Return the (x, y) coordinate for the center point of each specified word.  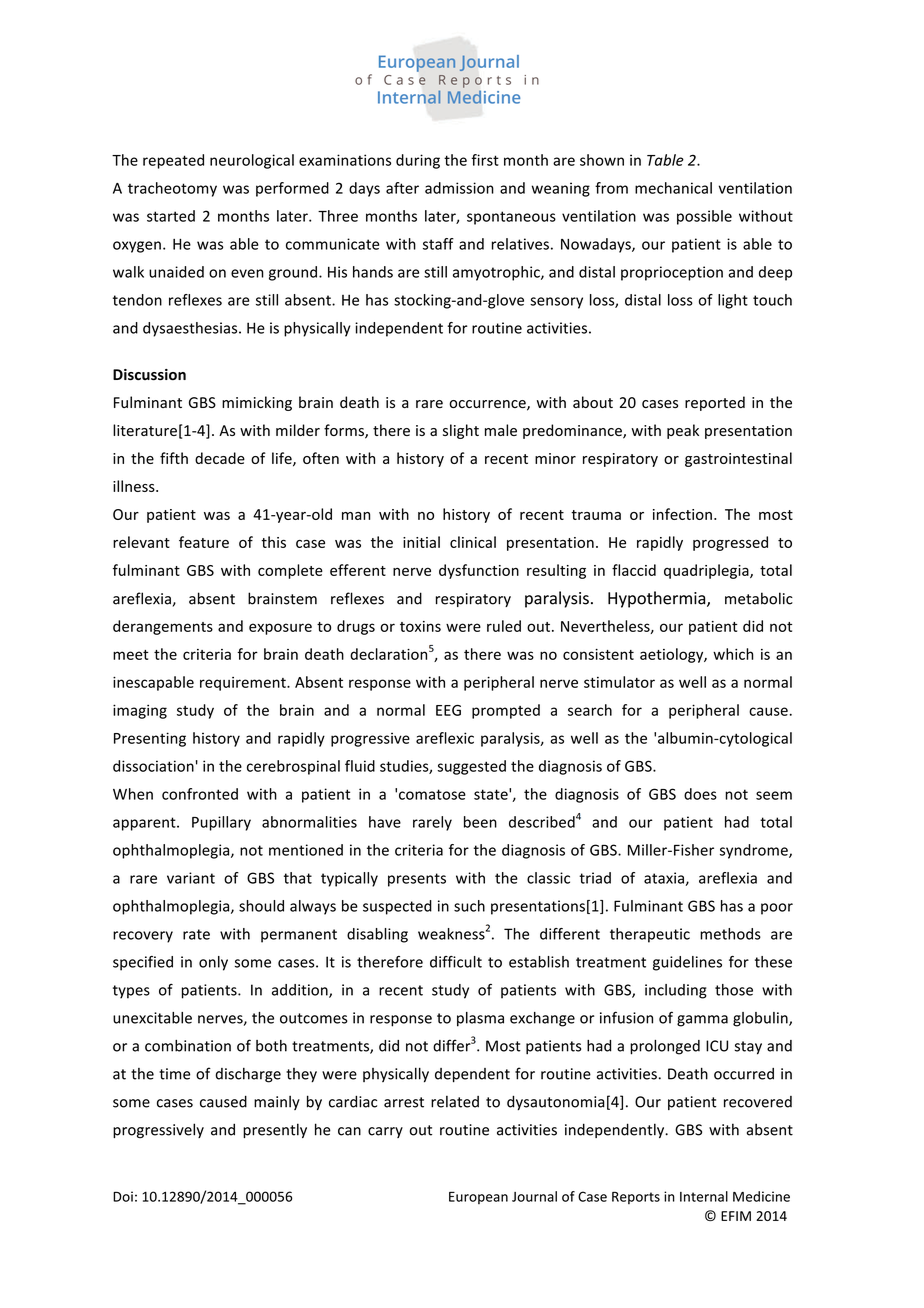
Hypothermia (658, 599)
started (171, 216)
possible (704, 217)
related (455, 1102)
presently (275, 1130)
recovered (758, 1102)
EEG (448, 710)
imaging (140, 711)
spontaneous (511, 218)
